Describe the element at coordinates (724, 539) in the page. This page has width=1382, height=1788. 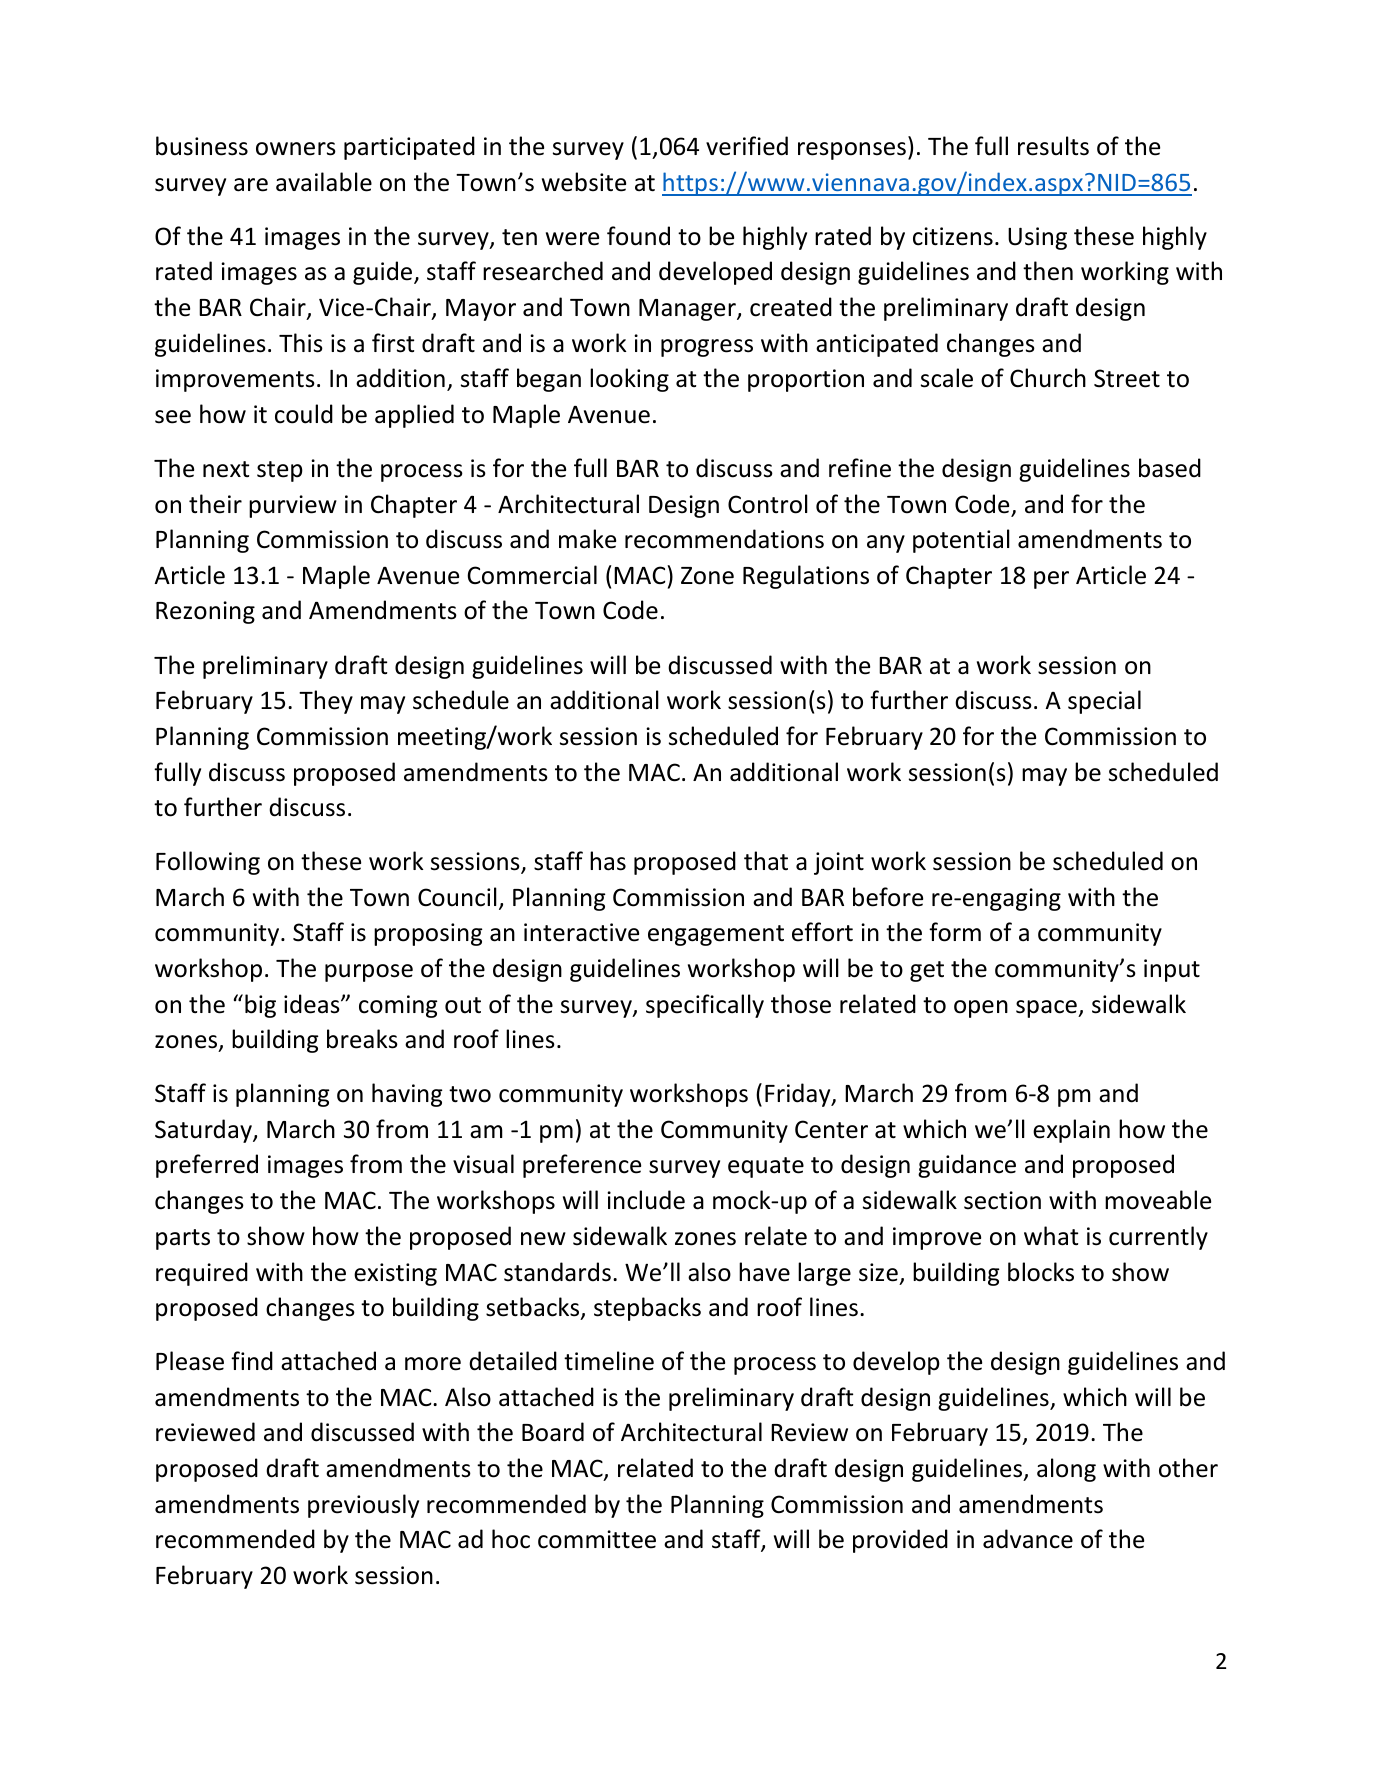
I see `recommendations` at that location.
